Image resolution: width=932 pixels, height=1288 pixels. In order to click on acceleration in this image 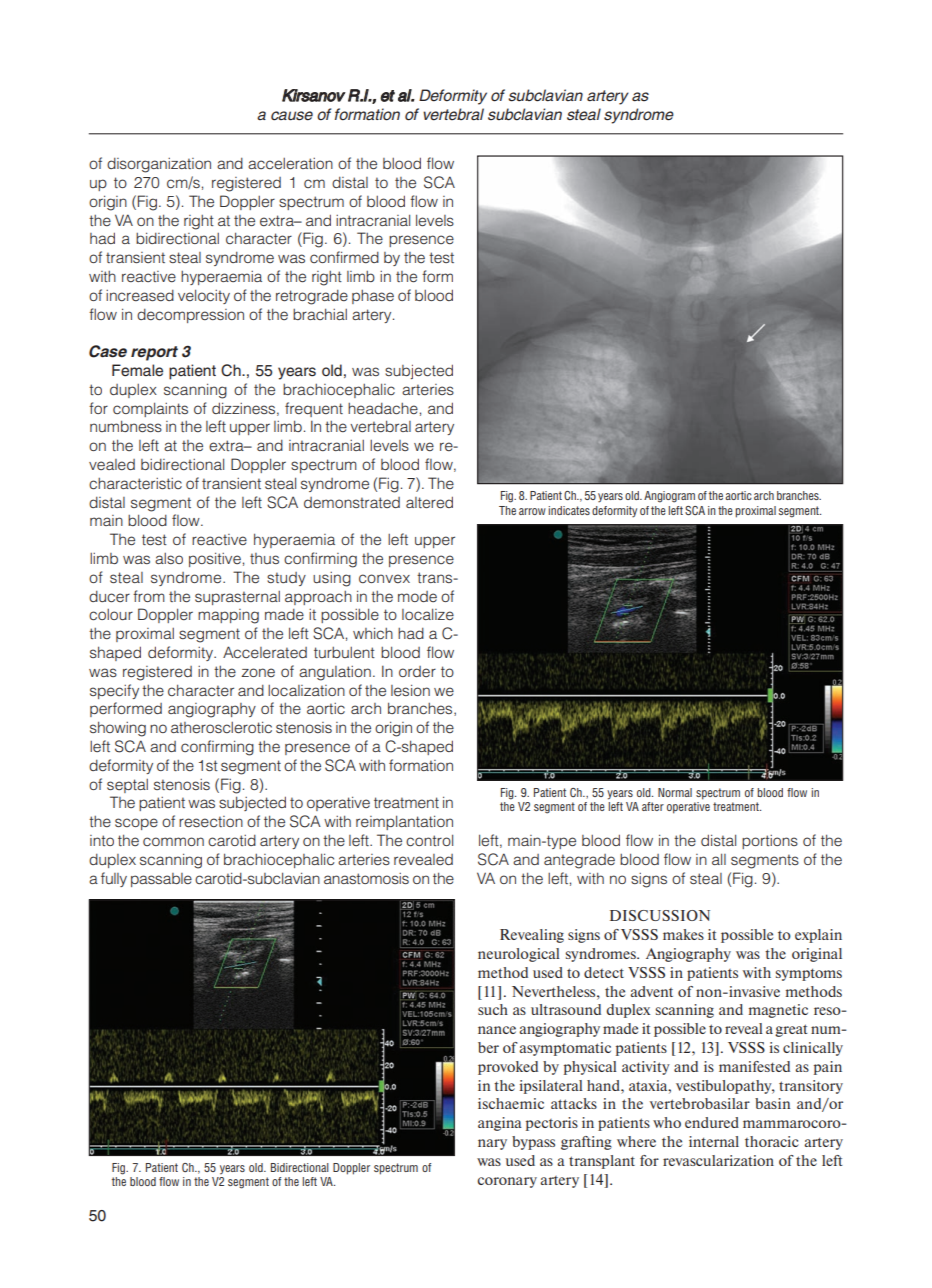, I will do `click(290, 164)`.
